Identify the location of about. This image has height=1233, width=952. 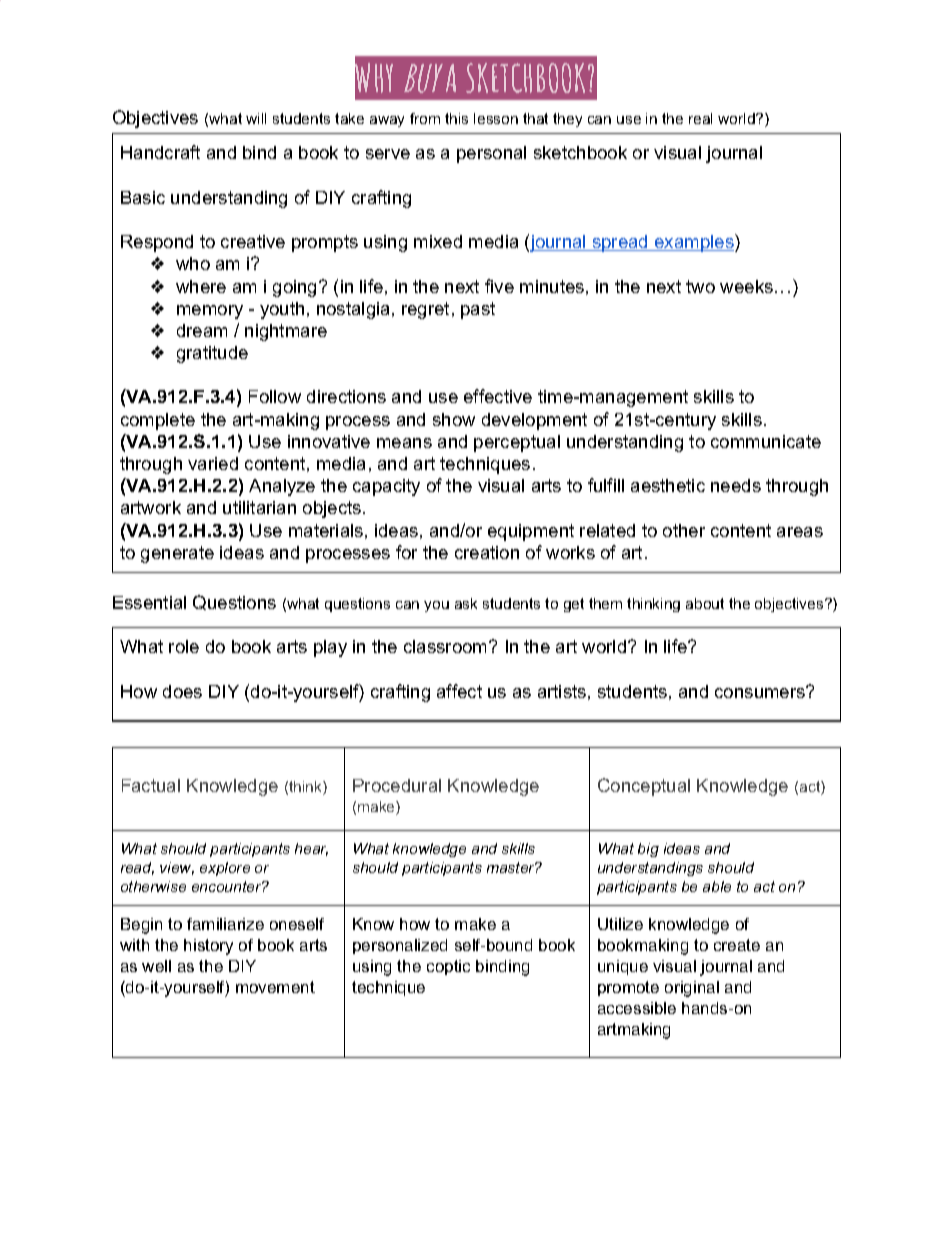
(705, 603).
